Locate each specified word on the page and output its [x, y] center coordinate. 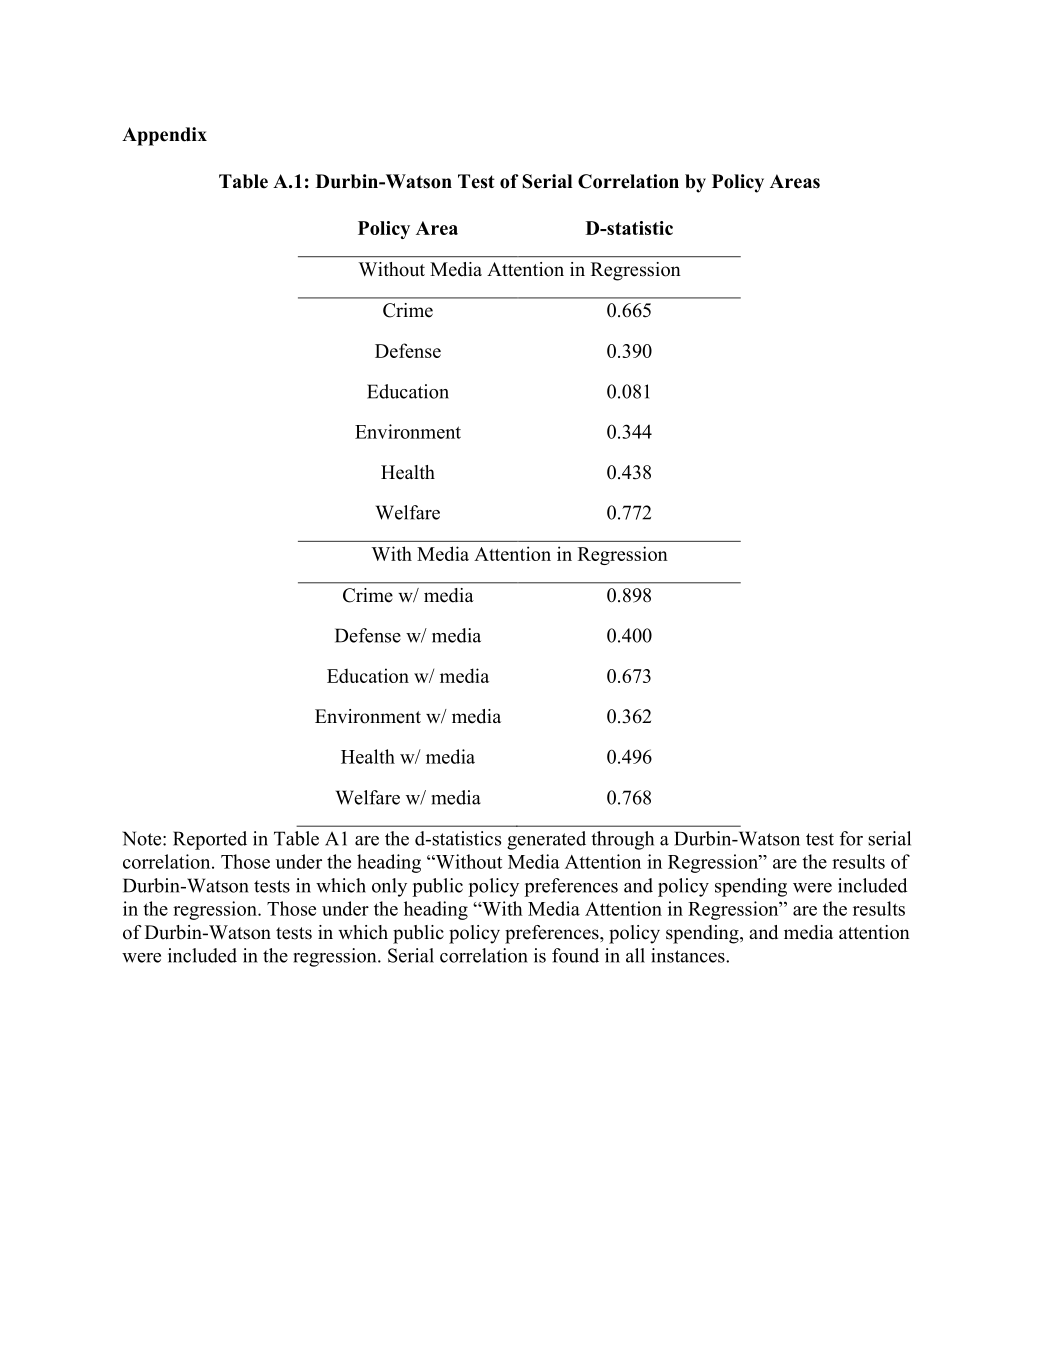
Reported [210, 840]
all [635, 955]
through [622, 840]
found [575, 955]
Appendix [164, 136]
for [851, 838]
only [389, 887]
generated [546, 840]
